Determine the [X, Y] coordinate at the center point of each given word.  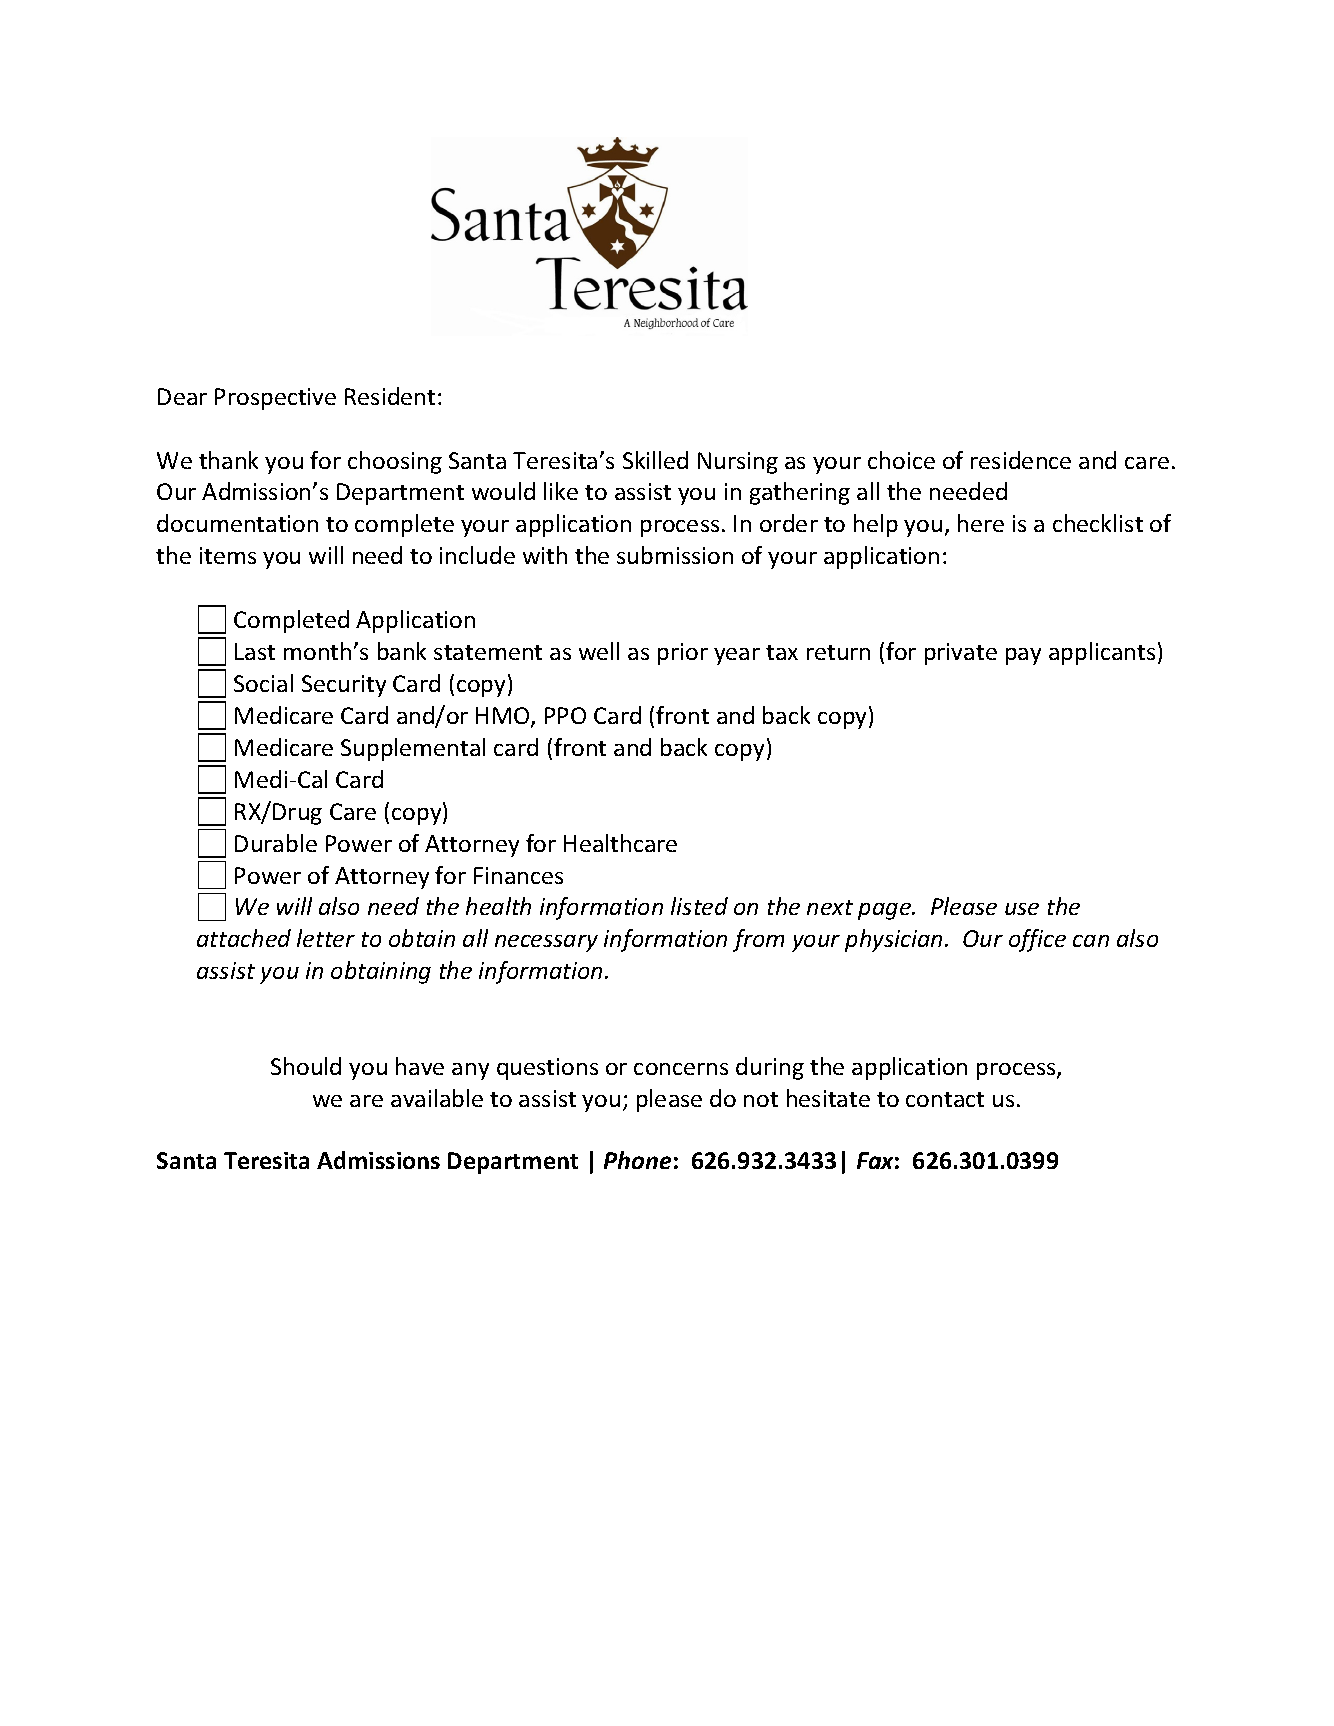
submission [675, 555]
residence [1021, 460]
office [1037, 940]
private [961, 654]
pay [1023, 656]
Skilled [655, 460]
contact [945, 1099]
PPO [565, 715]
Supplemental [413, 749]
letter [326, 938]
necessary [546, 943]
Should [306, 1066]
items [228, 555]
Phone [637, 1160]
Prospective [275, 399]
